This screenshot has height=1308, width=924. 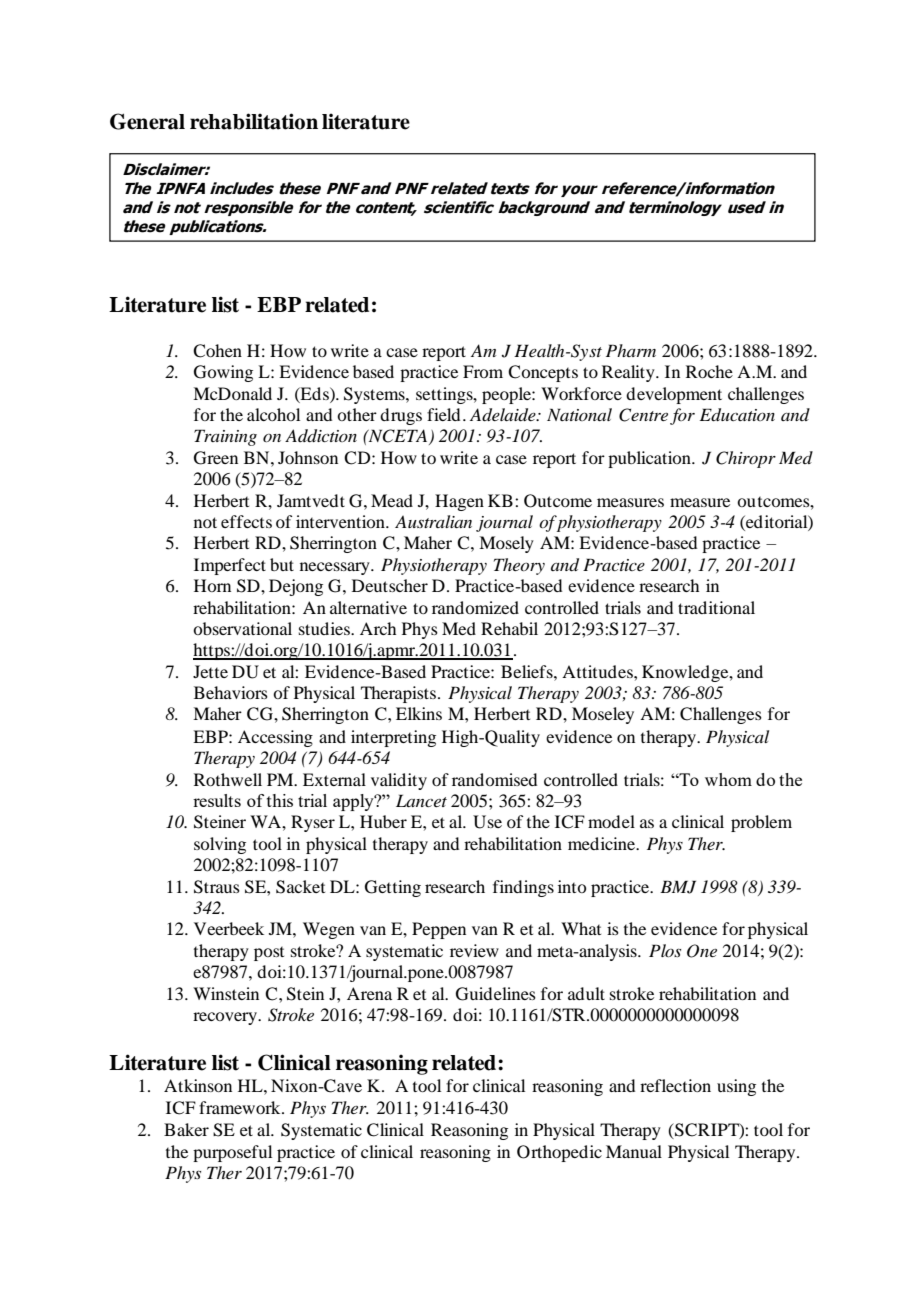 I want to click on General, so click(x=147, y=121).
